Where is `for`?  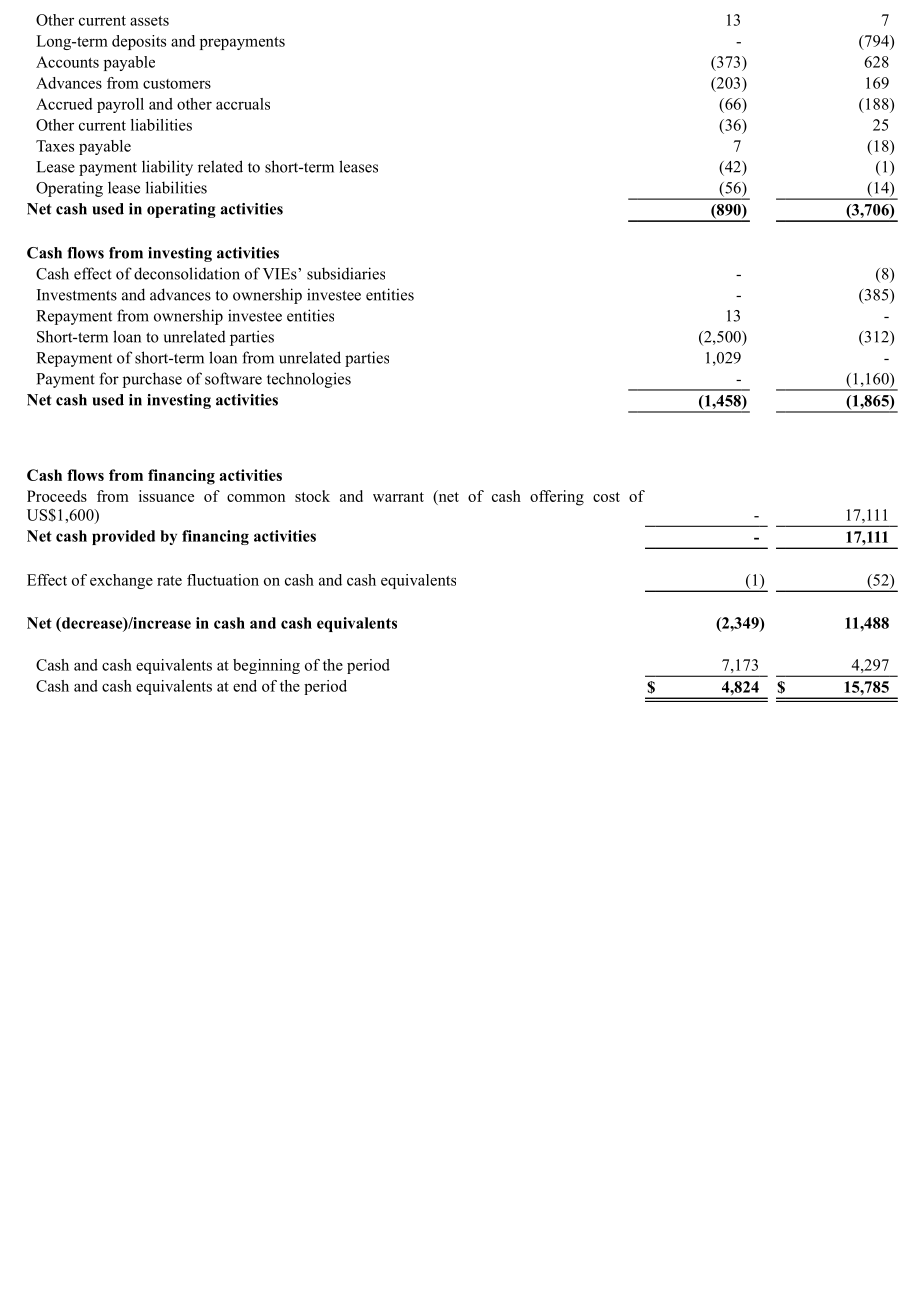
for is located at coordinates (109, 378).
